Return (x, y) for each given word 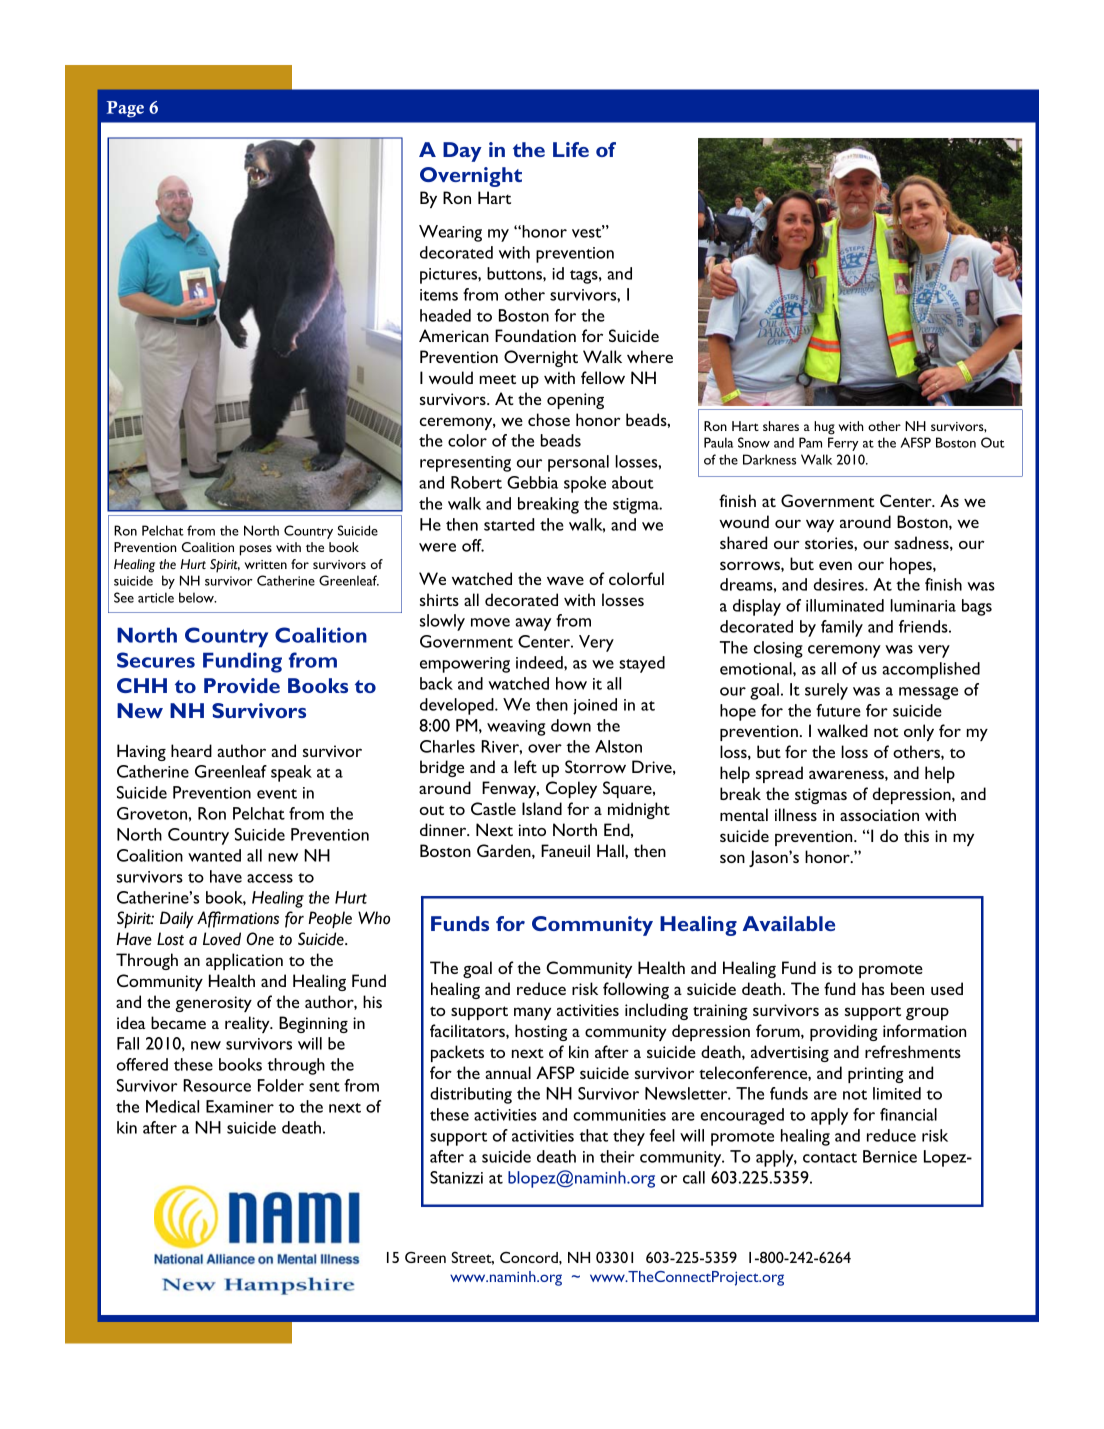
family (842, 628)
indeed (540, 662)
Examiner (240, 1106)
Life (571, 149)
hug (824, 428)
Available (789, 923)
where (650, 356)
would (451, 377)
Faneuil (565, 850)
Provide (242, 685)
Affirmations (238, 919)
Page (125, 109)
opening (575, 401)
